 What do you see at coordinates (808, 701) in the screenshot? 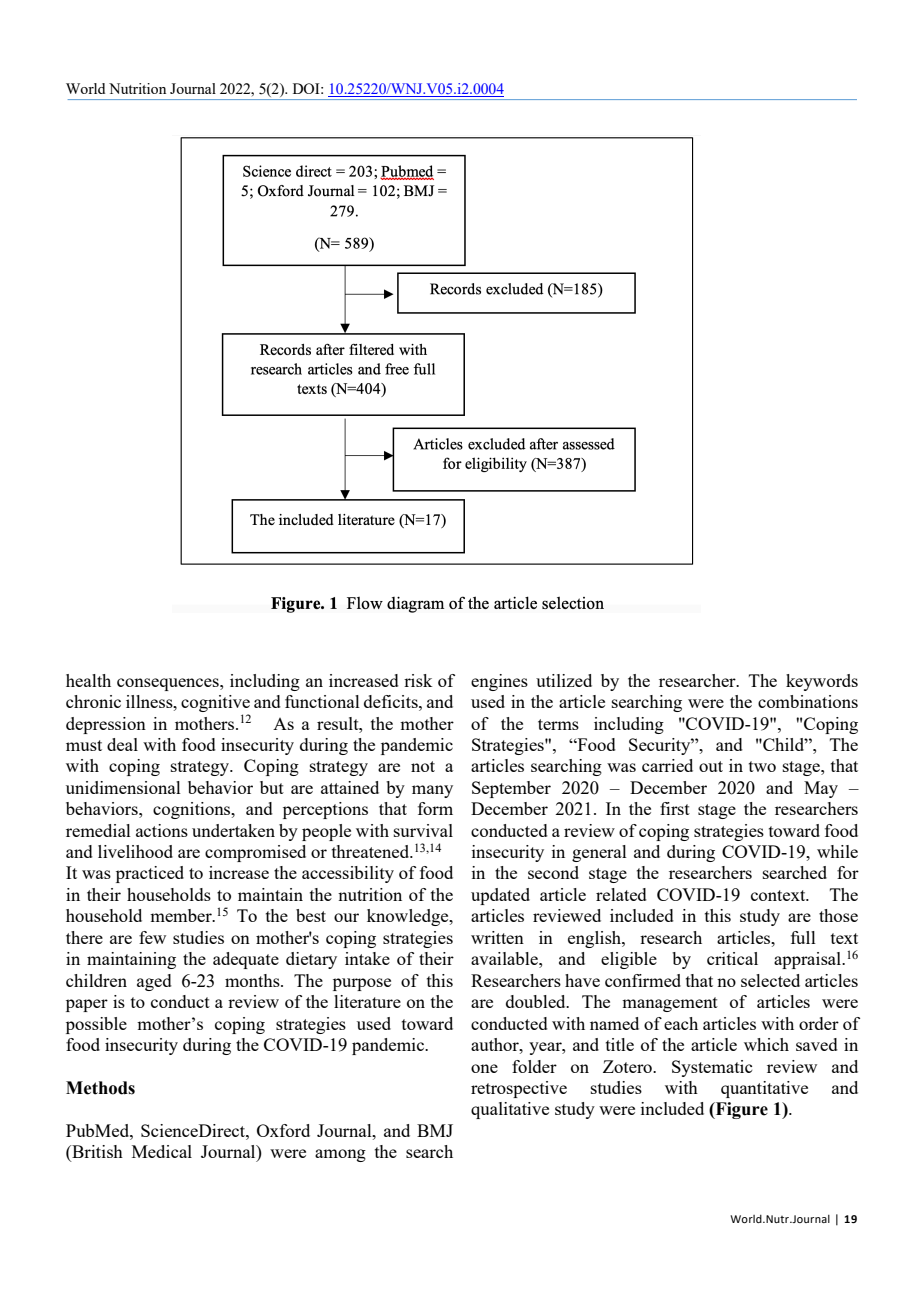
I see `combinations` at bounding box center [808, 701].
